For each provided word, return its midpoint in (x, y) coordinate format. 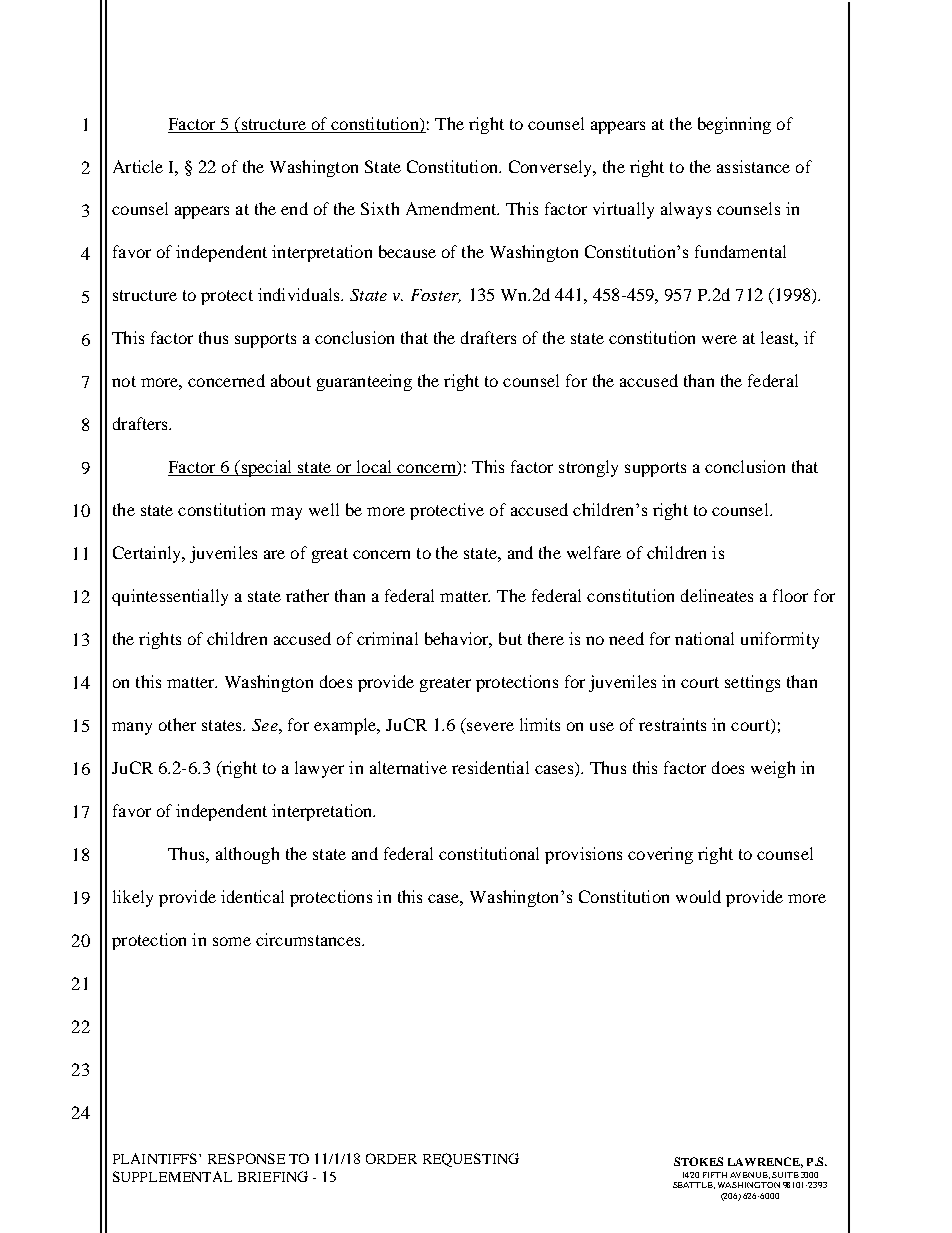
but (510, 638)
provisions (583, 855)
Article (138, 166)
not (124, 381)
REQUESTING (471, 1160)
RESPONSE (246, 1158)
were (719, 339)
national (704, 638)
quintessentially (170, 597)
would (698, 896)
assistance (753, 166)
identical (252, 896)
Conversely (552, 168)
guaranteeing (364, 382)
